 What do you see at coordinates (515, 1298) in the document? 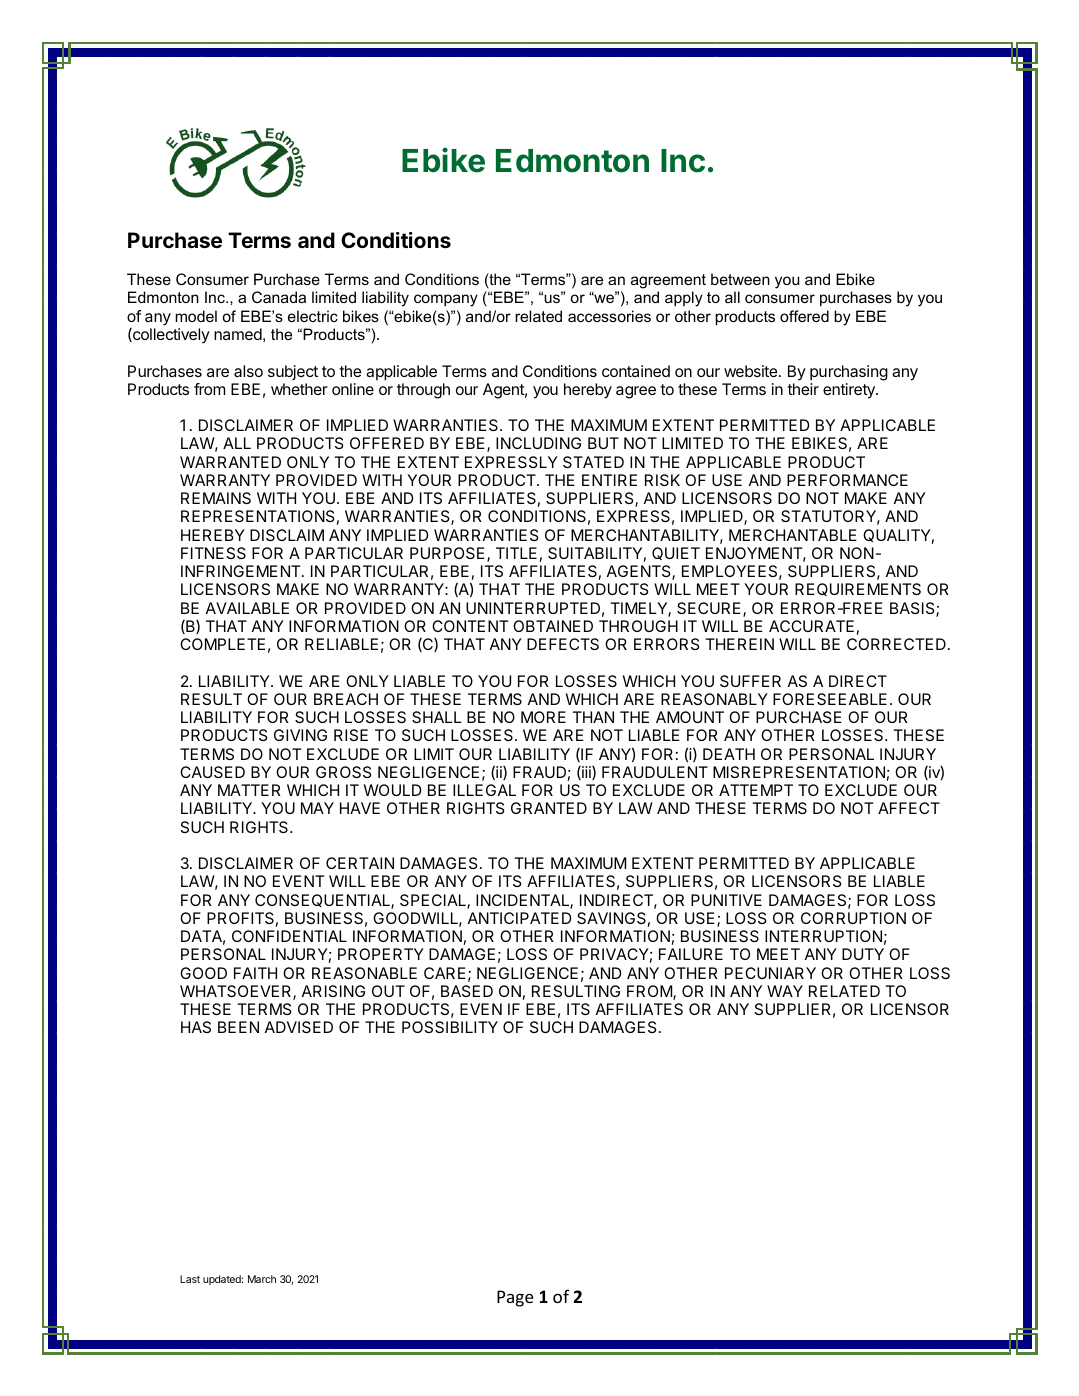
I see `Page` at bounding box center [515, 1298].
